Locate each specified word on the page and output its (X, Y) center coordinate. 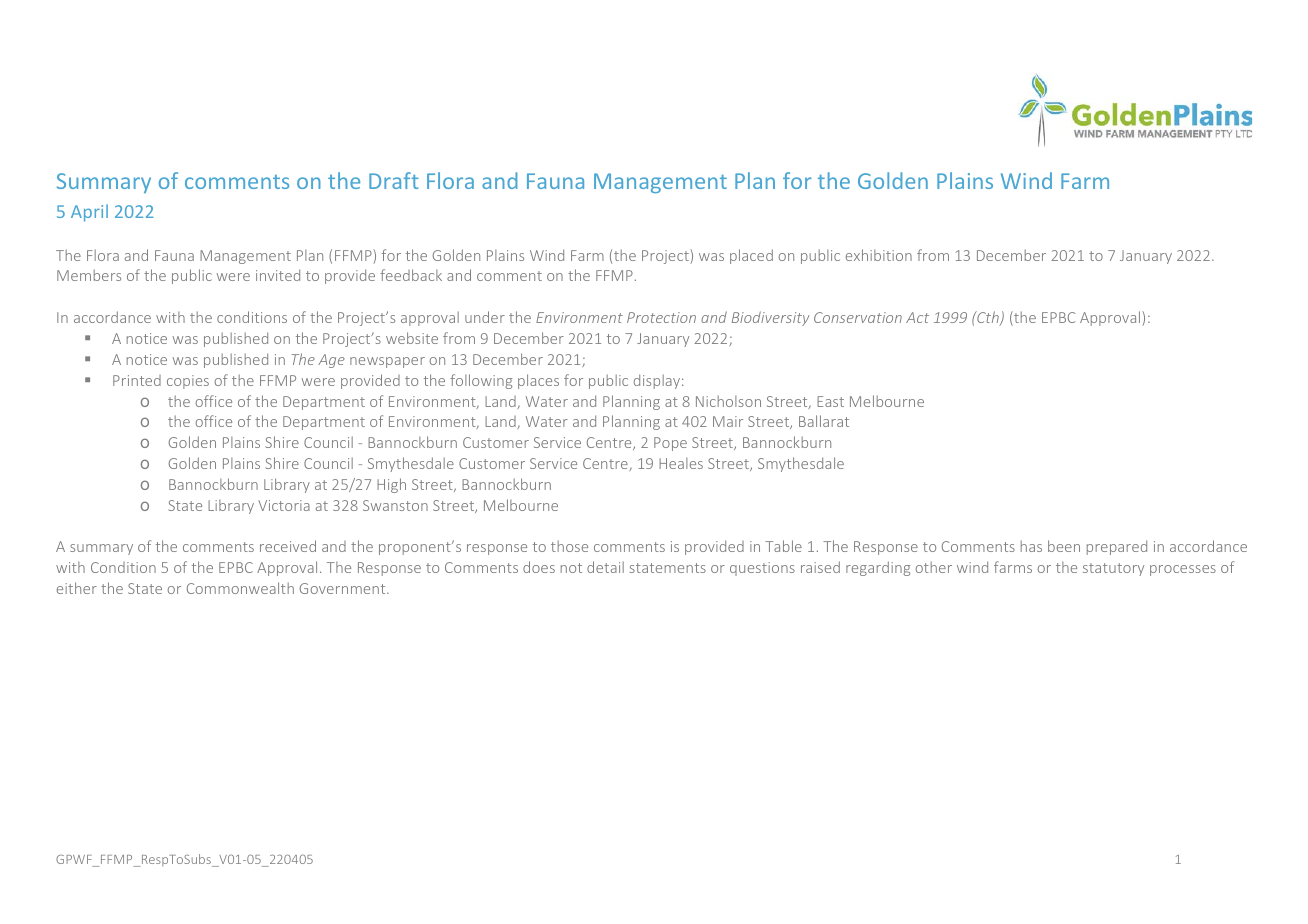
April (89, 213)
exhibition (879, 255)
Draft (394, 180)
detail (605, 567)
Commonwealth (240, 588)
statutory (1113, 569)
